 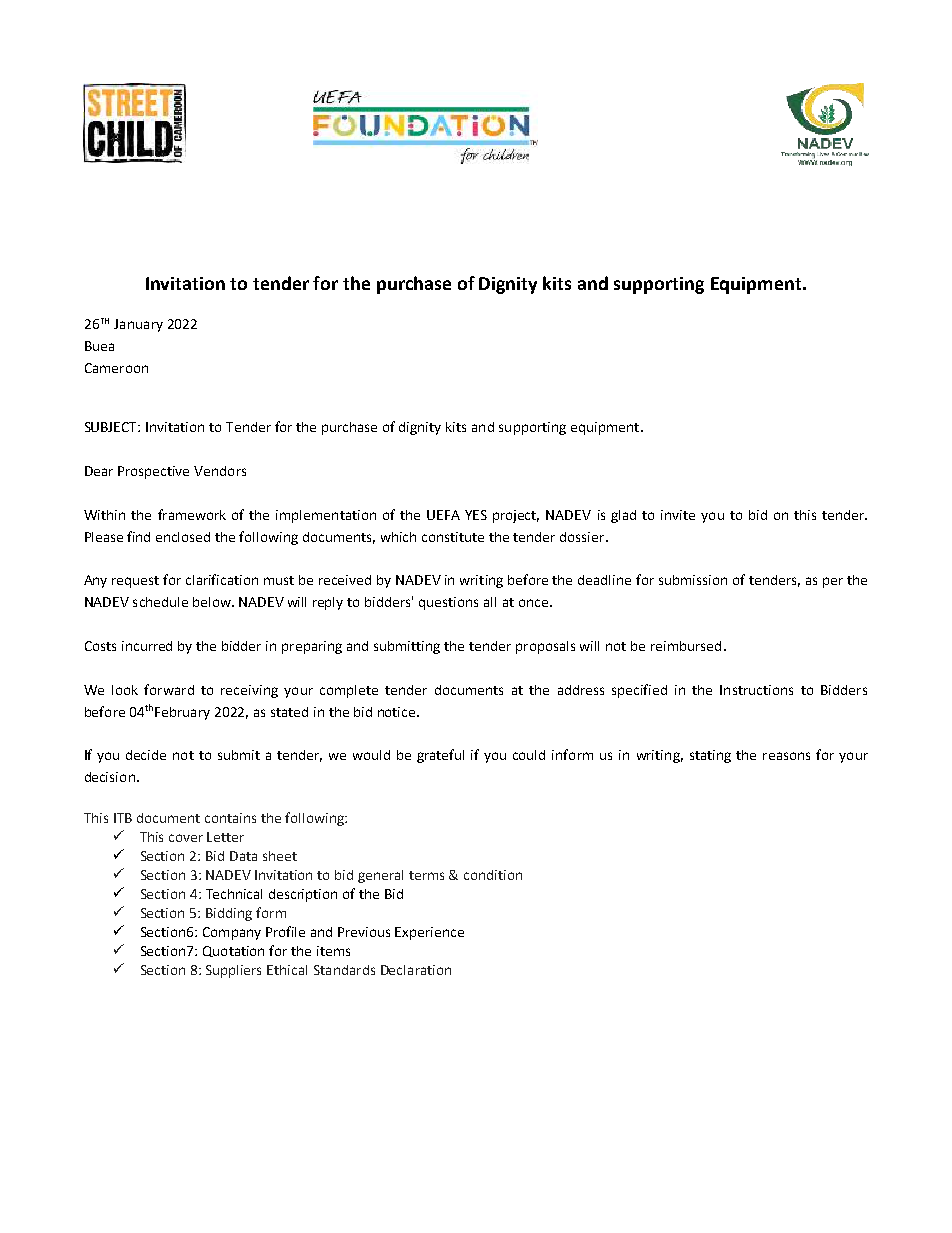 What do you see at coordinates (678, 515) in the screenshot?
I see `invite` at bounding box center [678, 515].
